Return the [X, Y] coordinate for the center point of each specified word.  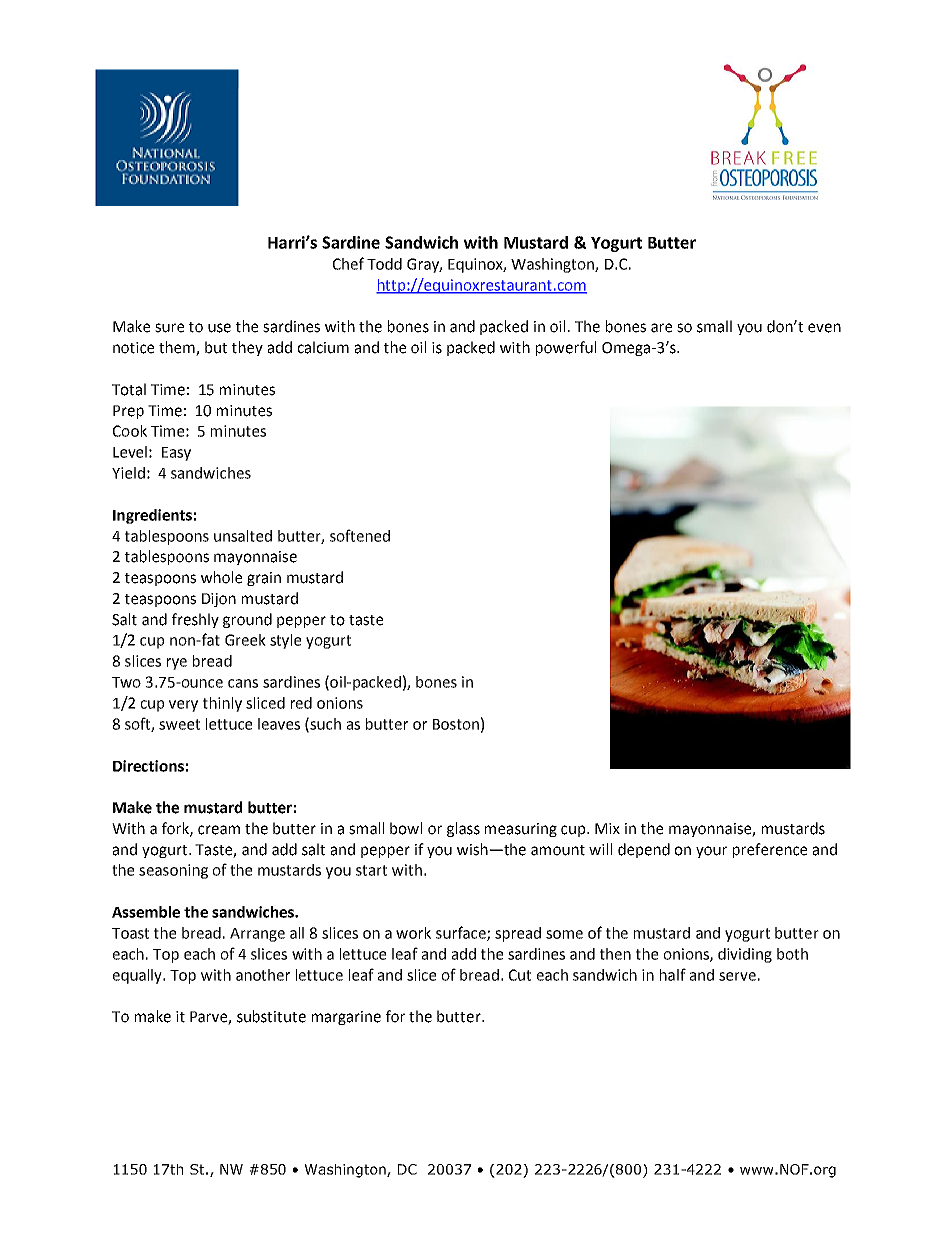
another [263, 975]
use [219, 328]
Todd [384, 264]
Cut [520, 975]
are [661, 328]
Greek [245, 640]
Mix [607, 828]
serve [737, 976]
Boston [456, 724]
